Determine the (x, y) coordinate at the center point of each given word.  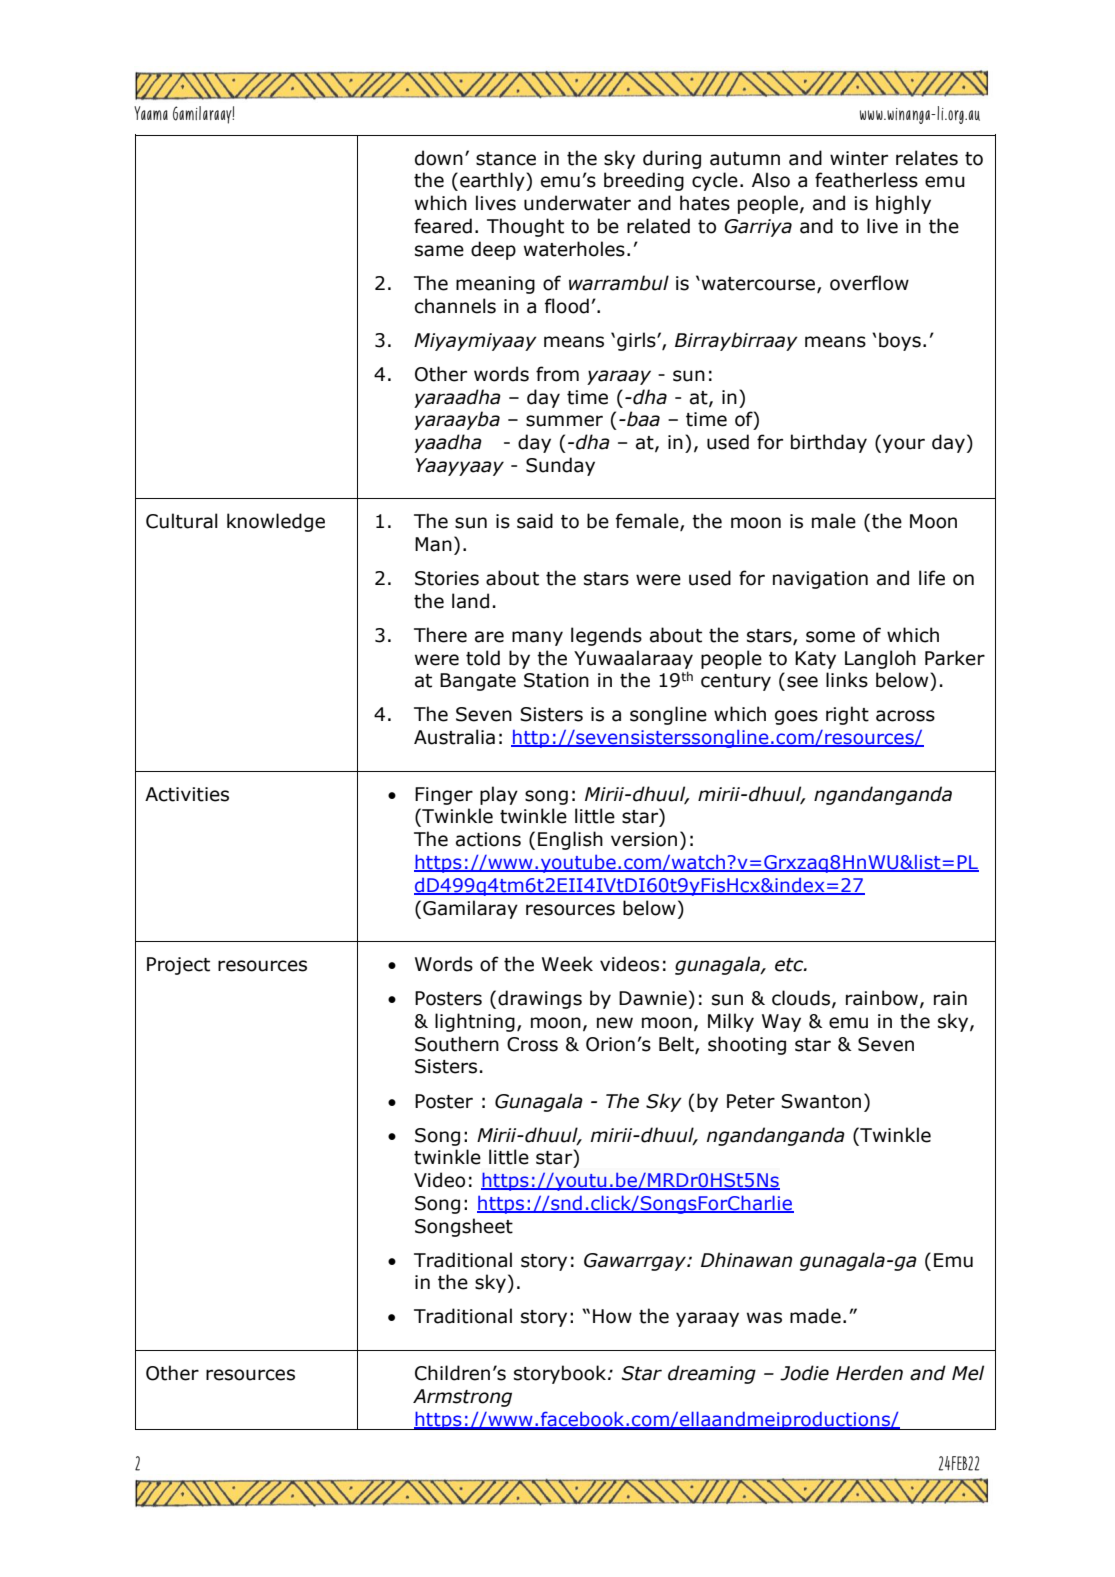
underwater (577, 203)
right (847, 715)
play (499, 795)
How (612, 1316)
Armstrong (462, 1398)
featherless (866, 180)
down (439, 158)
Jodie (804, 1373)
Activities (187, 794)
